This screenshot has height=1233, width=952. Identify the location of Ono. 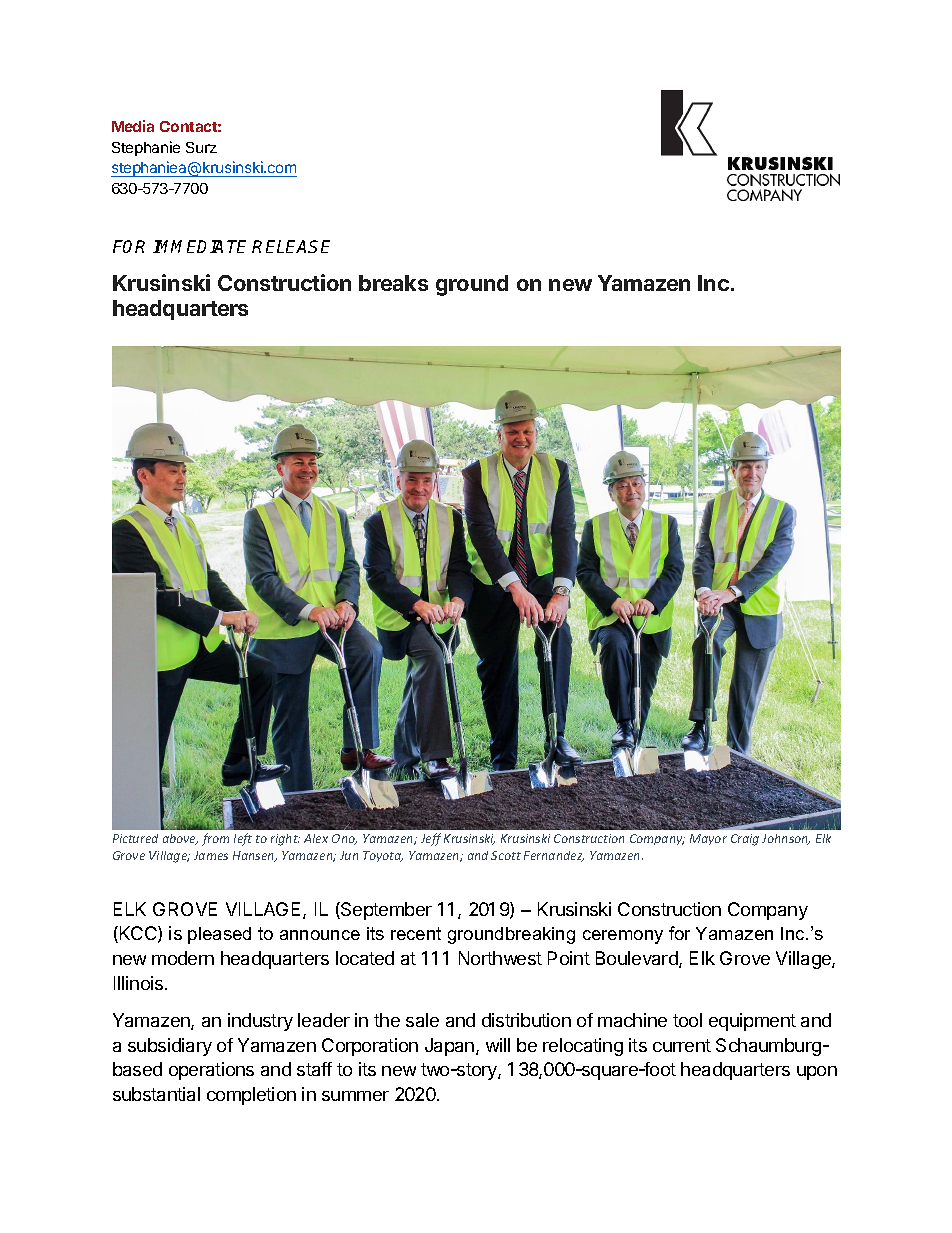
(344, 839).
